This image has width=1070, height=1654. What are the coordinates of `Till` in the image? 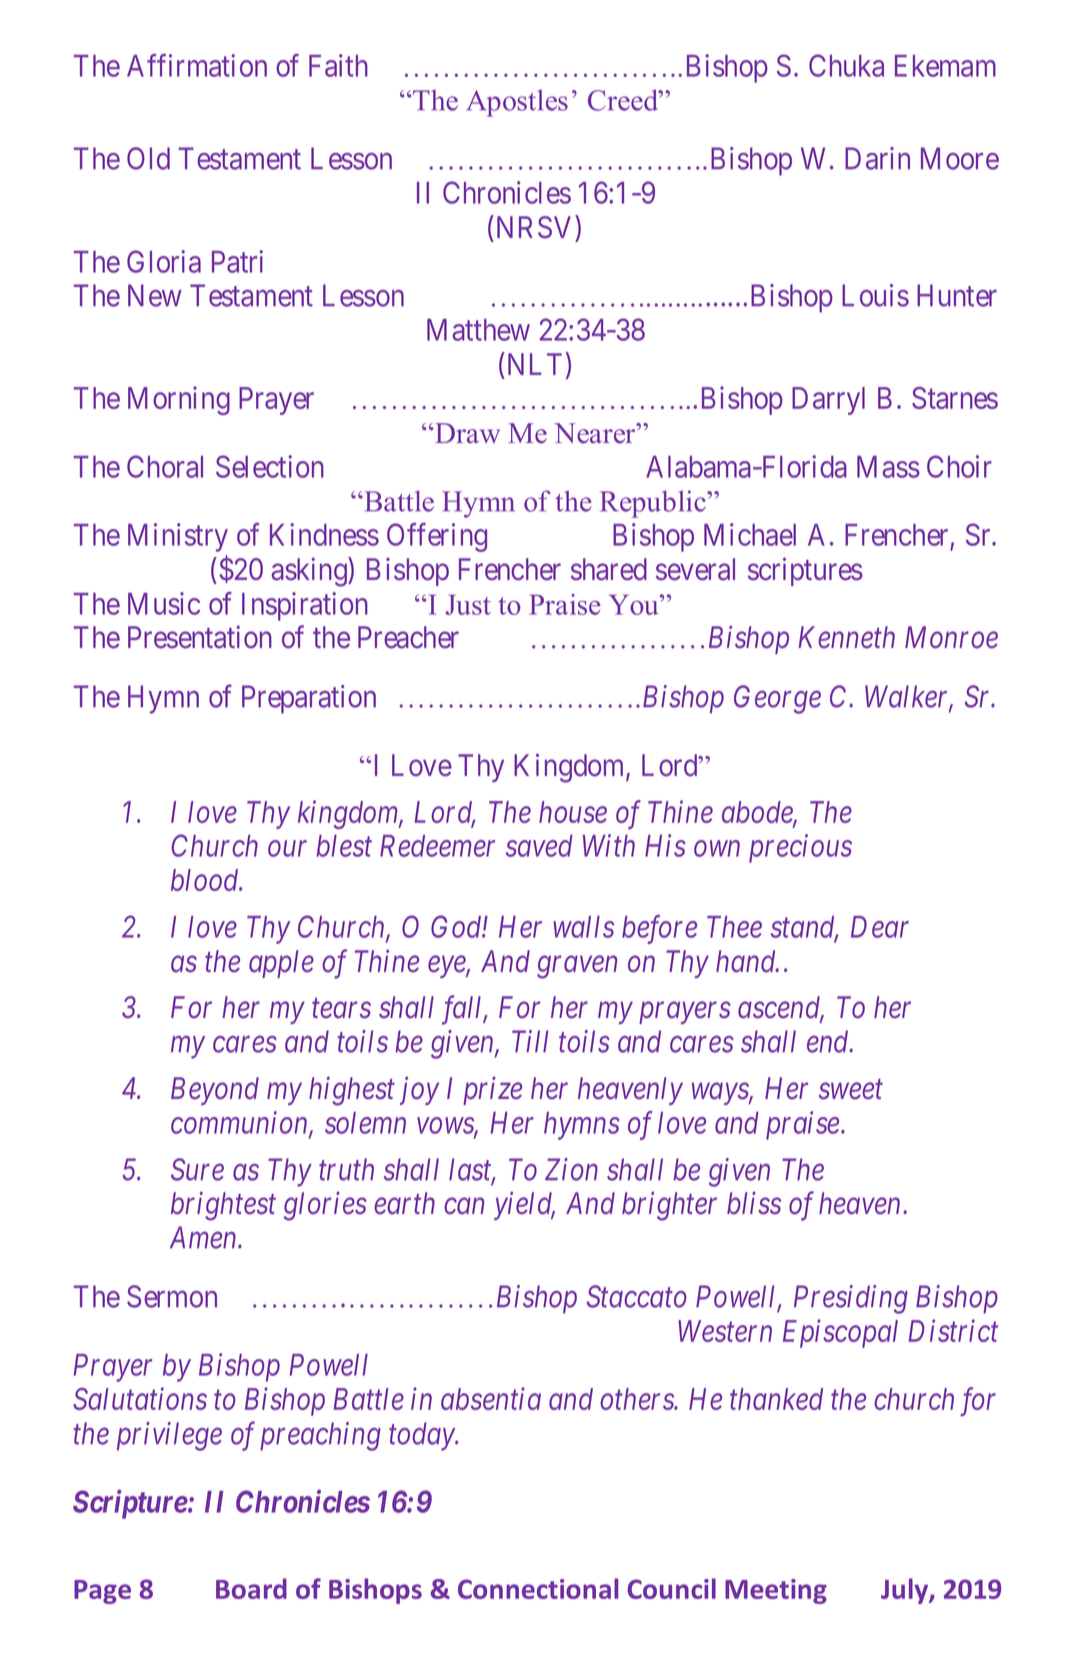 It's located at (530, 1041).
